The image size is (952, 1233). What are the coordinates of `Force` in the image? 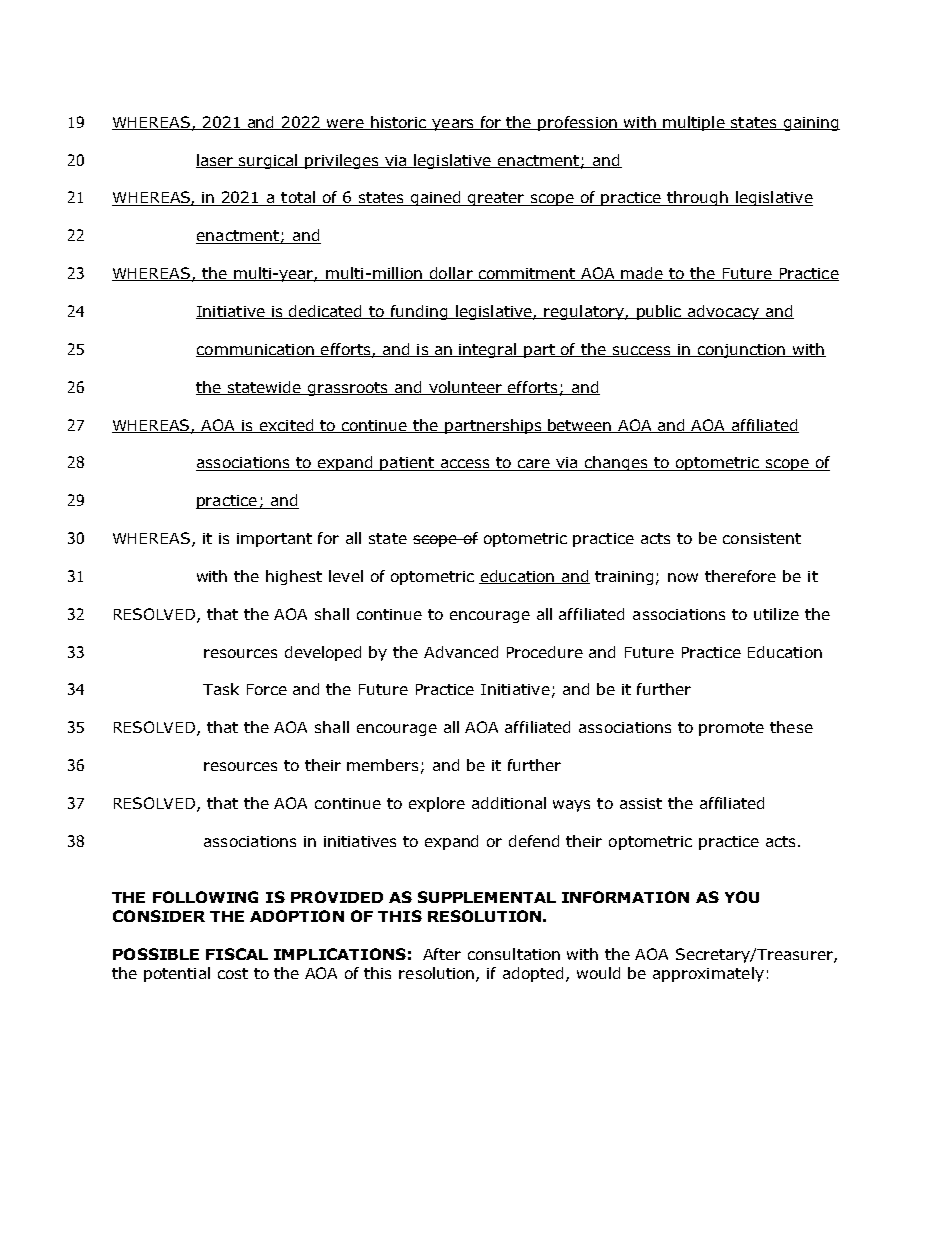 It's located at (267, 689).
